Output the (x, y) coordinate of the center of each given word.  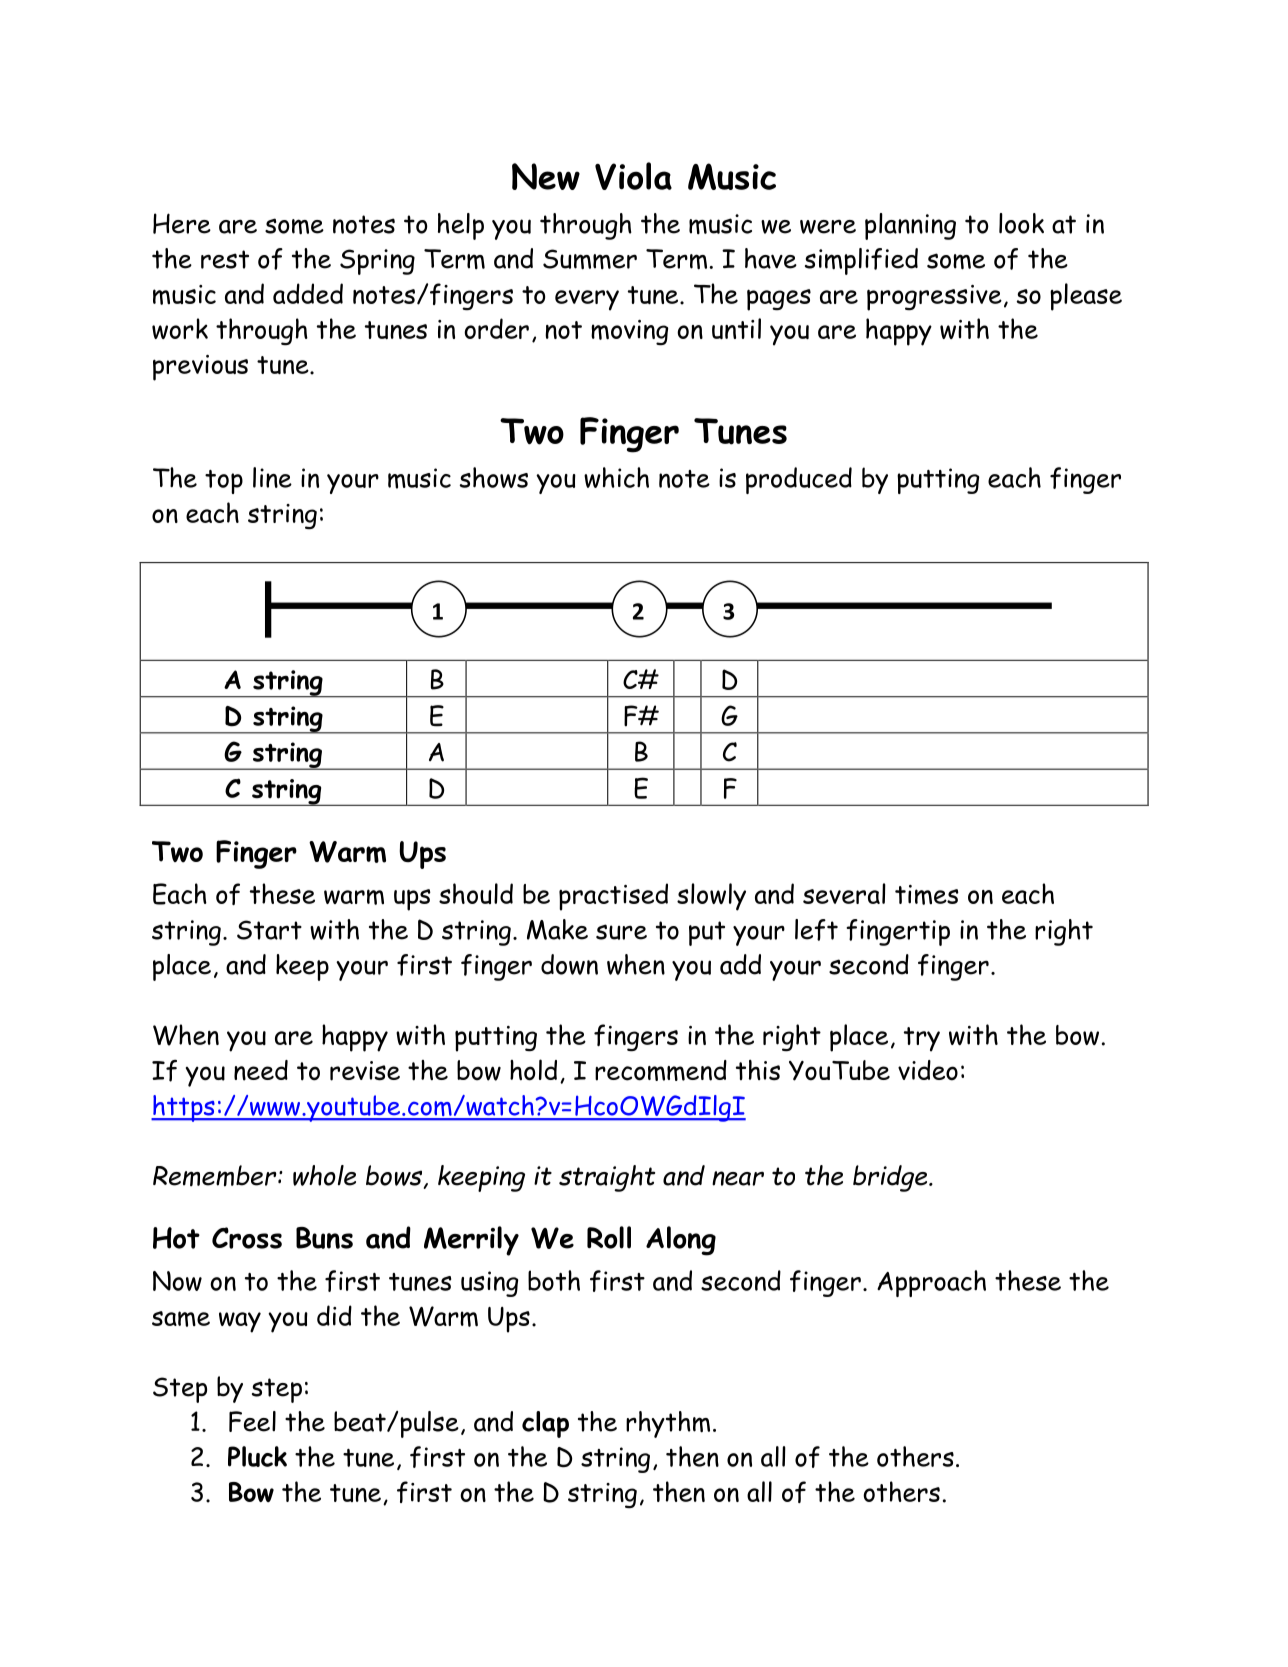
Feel (252, 1421)
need (261, 1070)
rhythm (668, 1424)
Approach (931, 1283)
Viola (633, 176)
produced (799, 480)
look (1021, 223)
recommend (661, 1070)
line (272, 477)
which (616, 477)
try (922, 1039)
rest (225, 259)
